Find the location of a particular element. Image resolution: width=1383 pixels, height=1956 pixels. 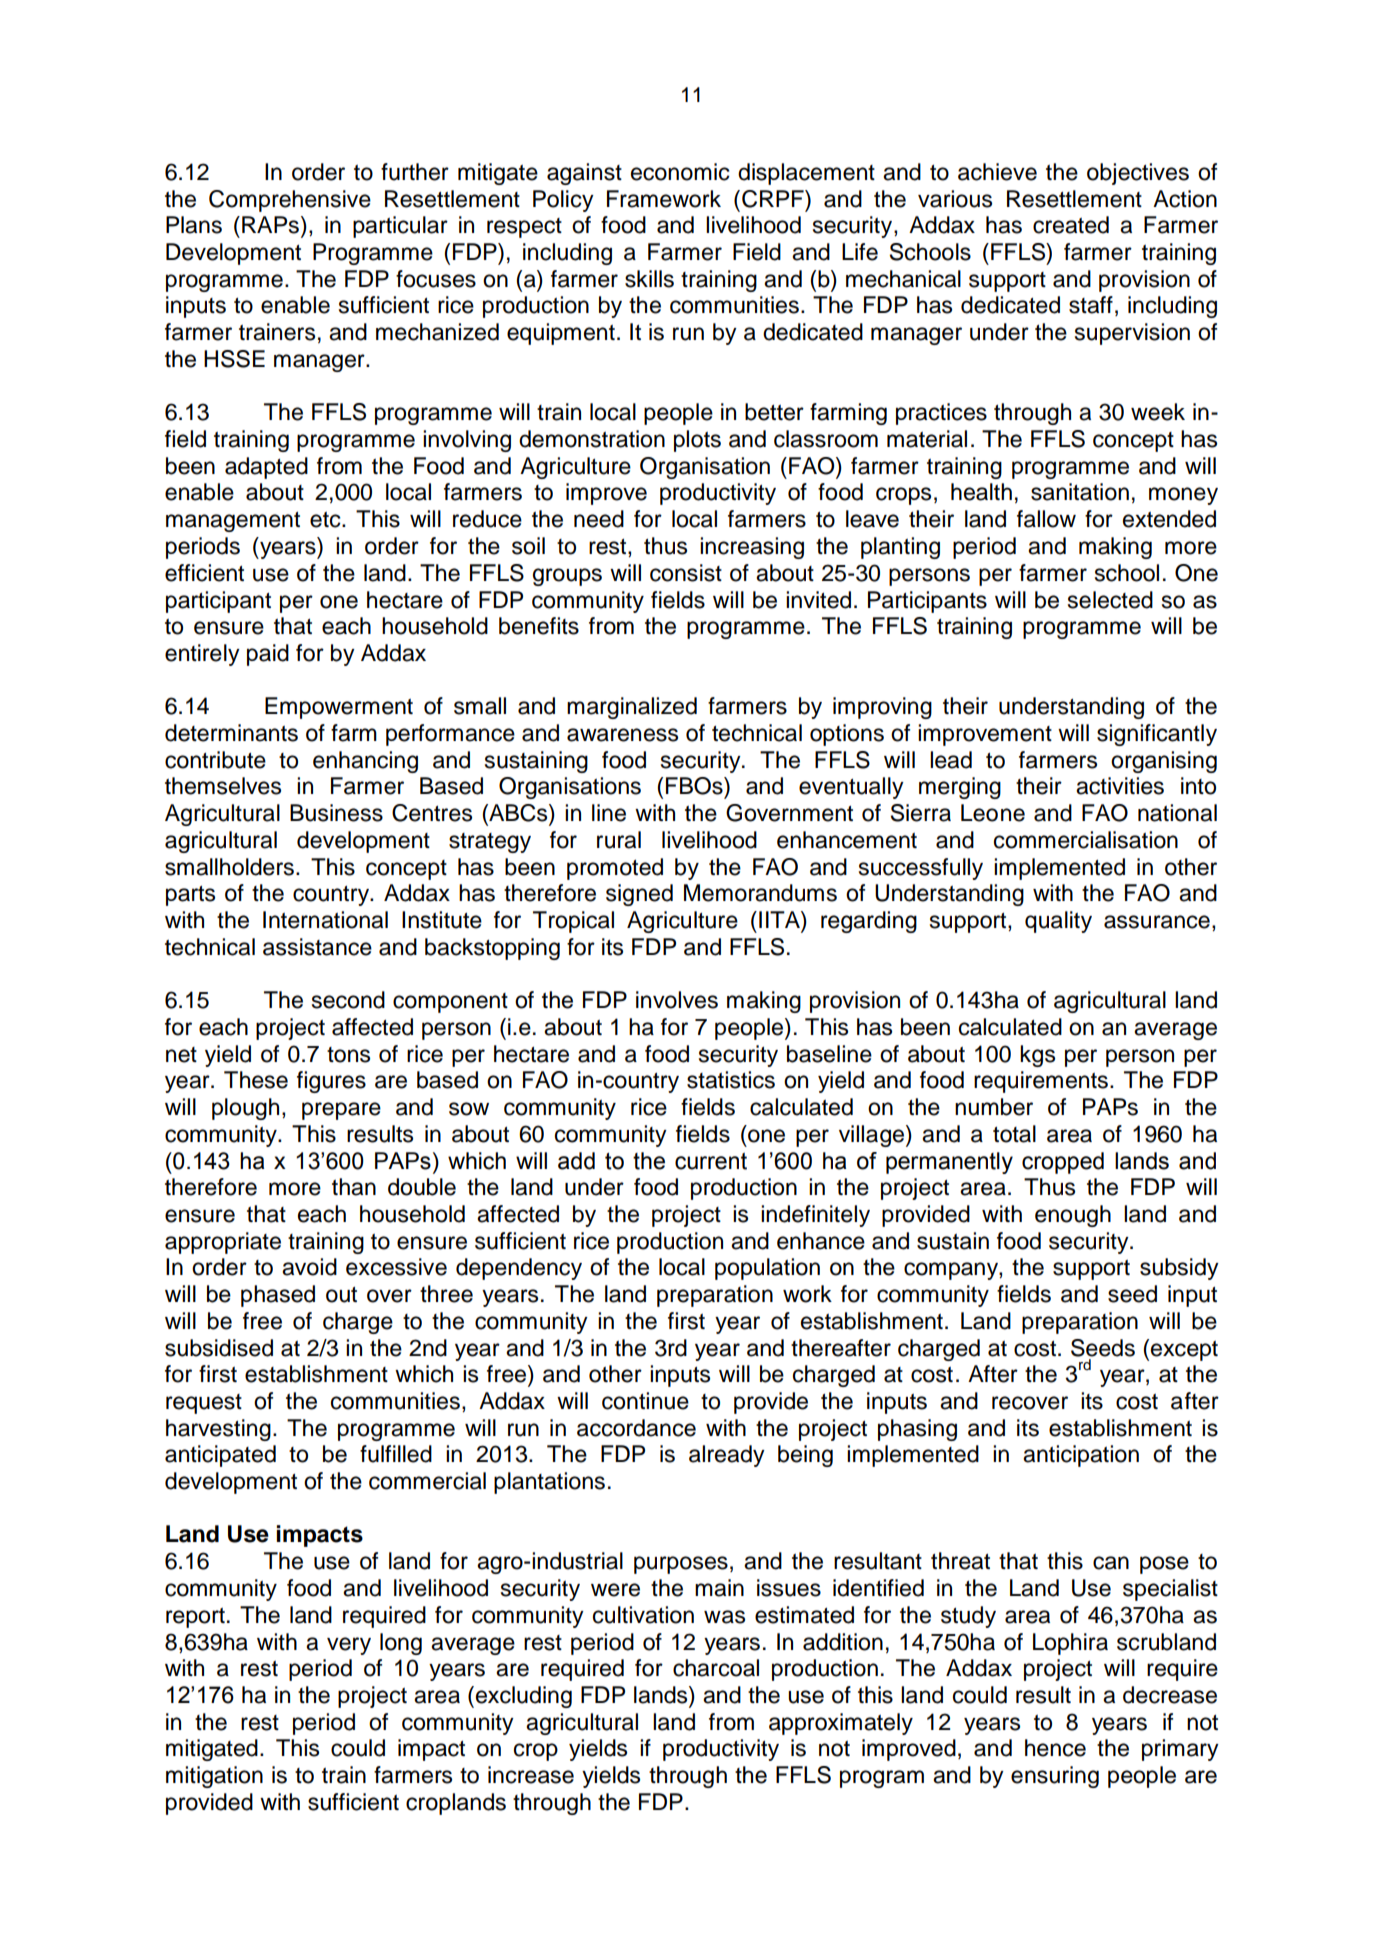

assistance is located at coordinates (317, 947).
